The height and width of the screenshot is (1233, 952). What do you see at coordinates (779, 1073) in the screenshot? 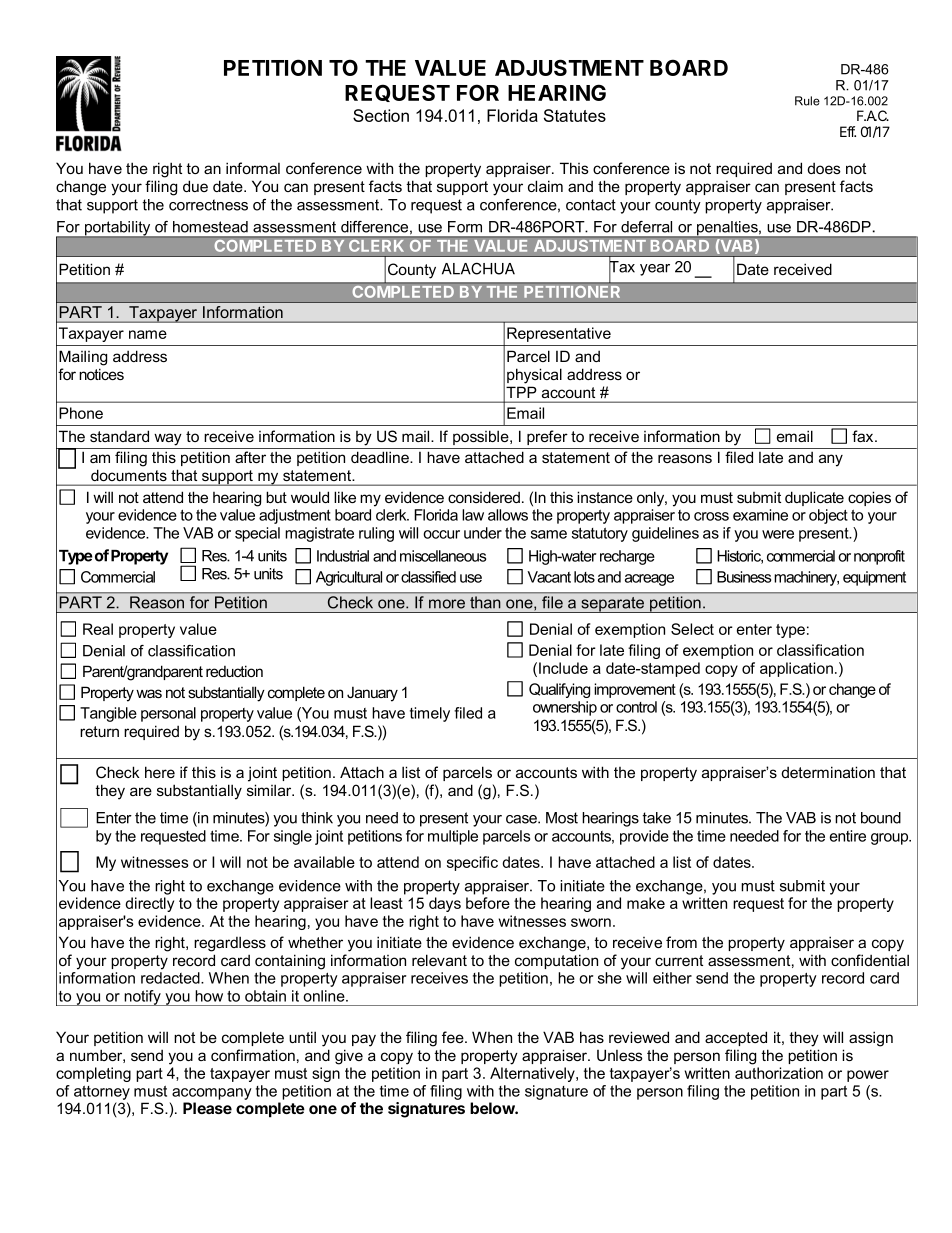
I see `authorization` at bounding box center [779, 1073].
